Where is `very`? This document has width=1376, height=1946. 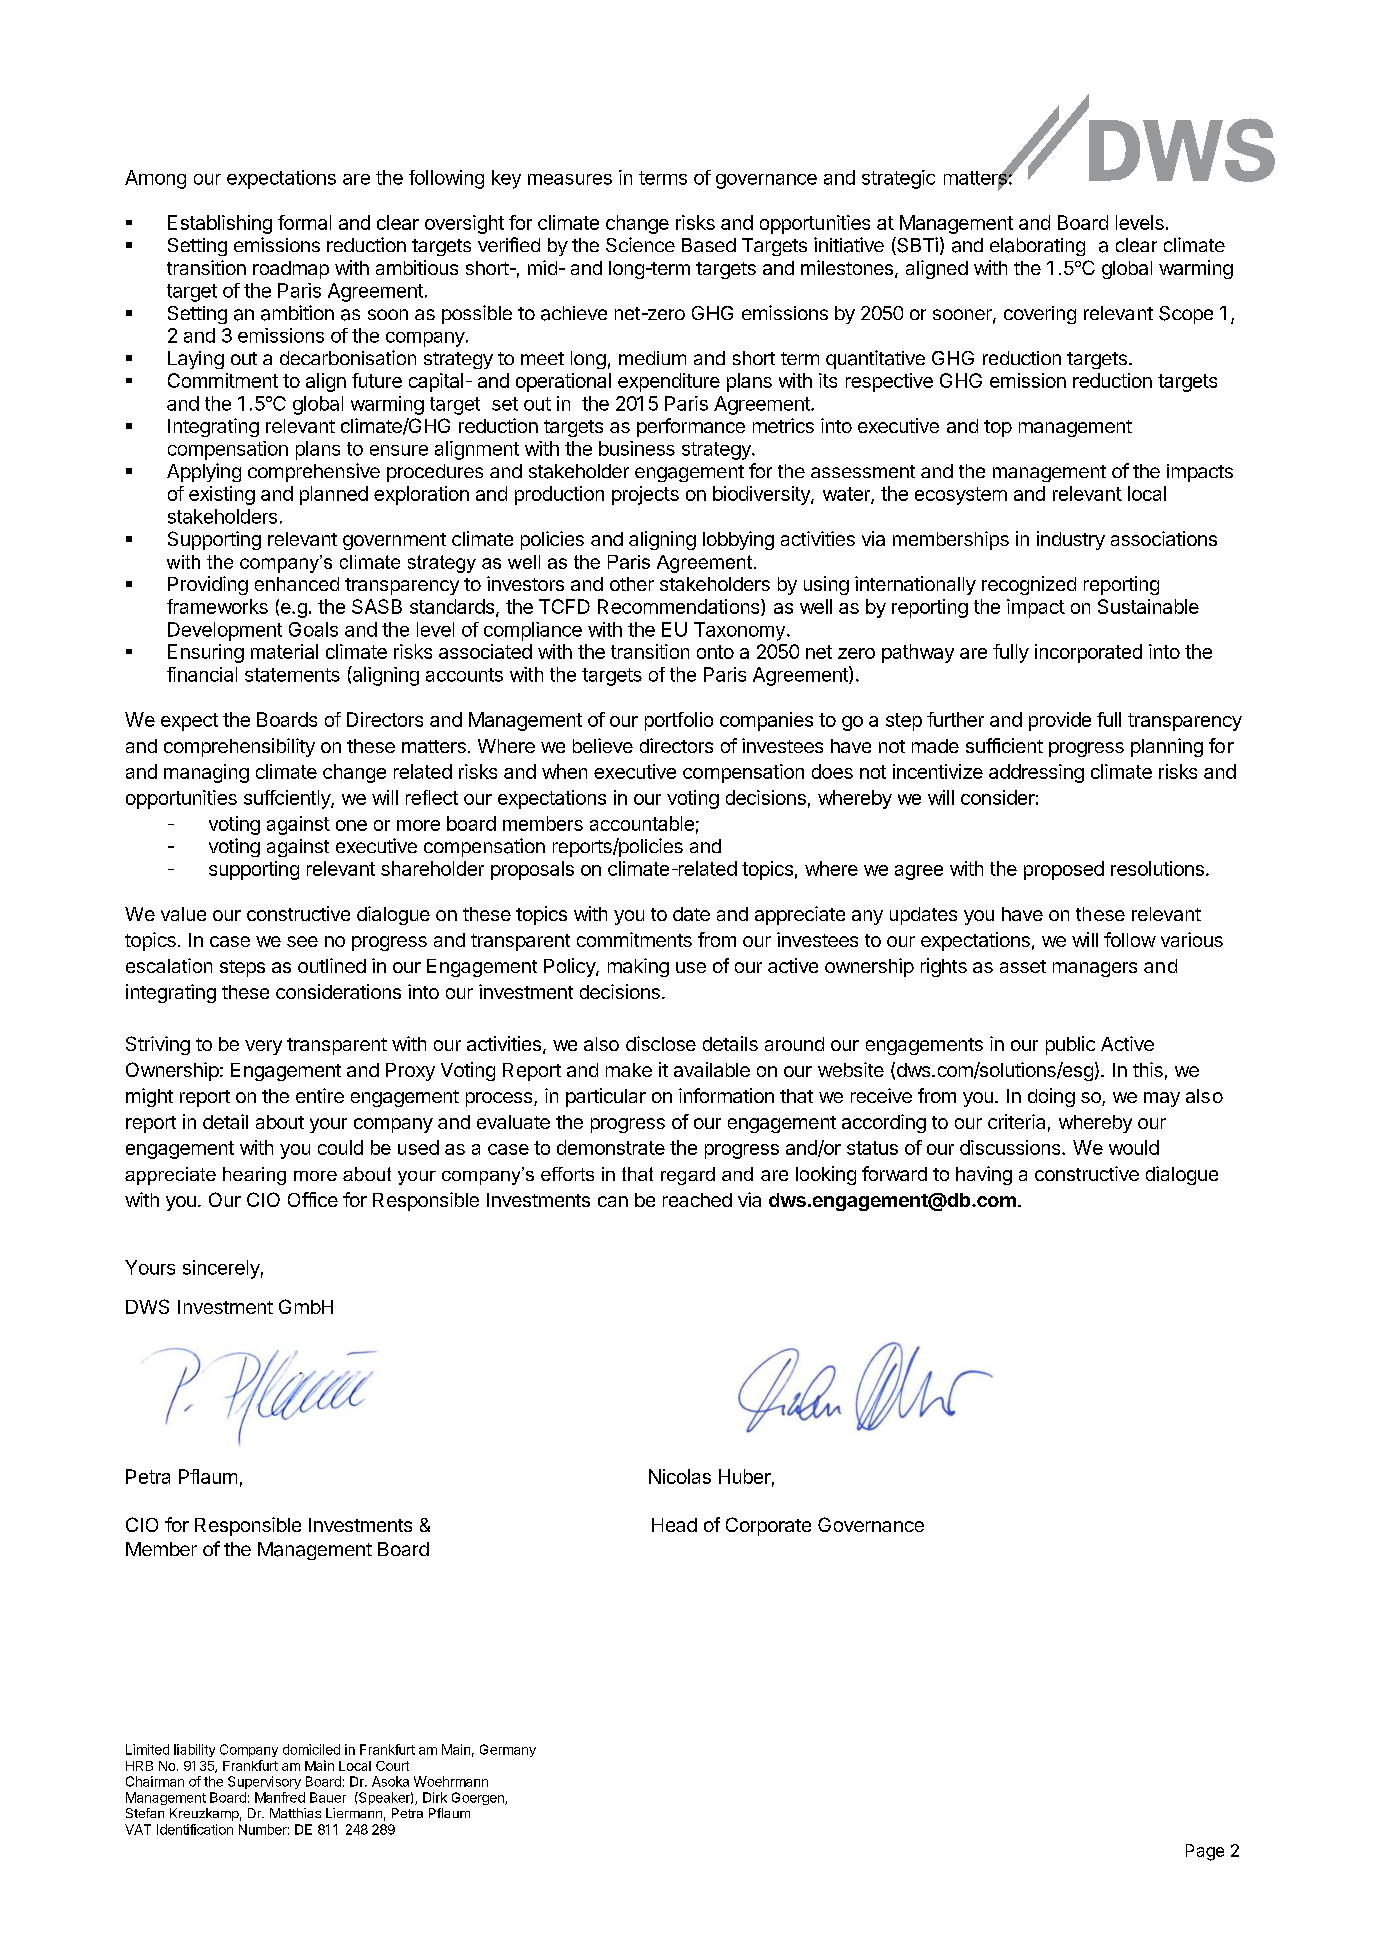
very is located at coordinates (263, 1047).
